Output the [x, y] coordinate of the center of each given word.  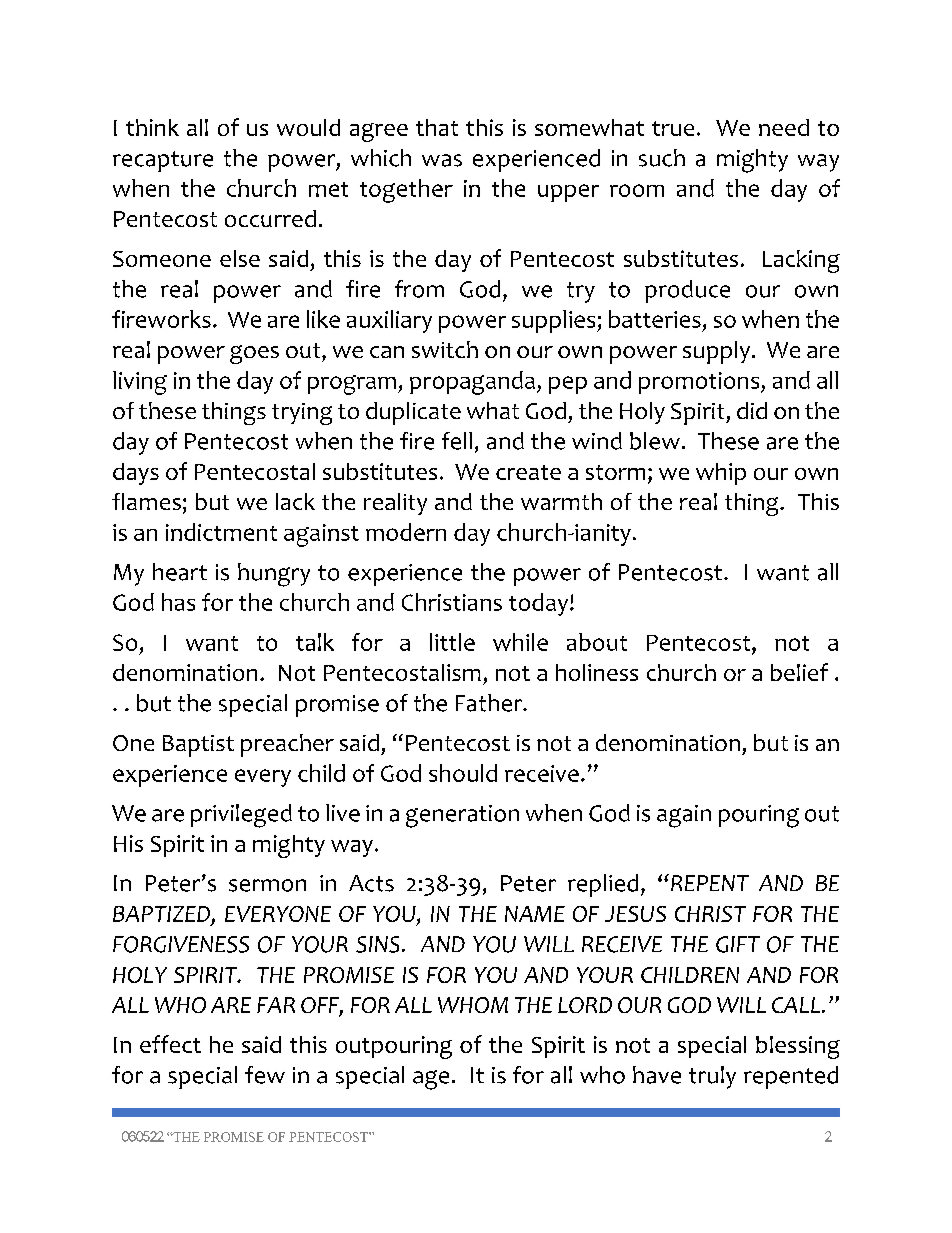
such [662, 158]
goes [254, 354]
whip [721, 474]
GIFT [738, 944]
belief [799, 672]
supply [716, 352]
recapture [163, 161]
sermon [267, 885]
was [442, 160]
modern [406, 532]
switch [445, 349]
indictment [221, 532]
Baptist [198, 746]
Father [490, 703]
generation [462, 816]
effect [170, 1044]
